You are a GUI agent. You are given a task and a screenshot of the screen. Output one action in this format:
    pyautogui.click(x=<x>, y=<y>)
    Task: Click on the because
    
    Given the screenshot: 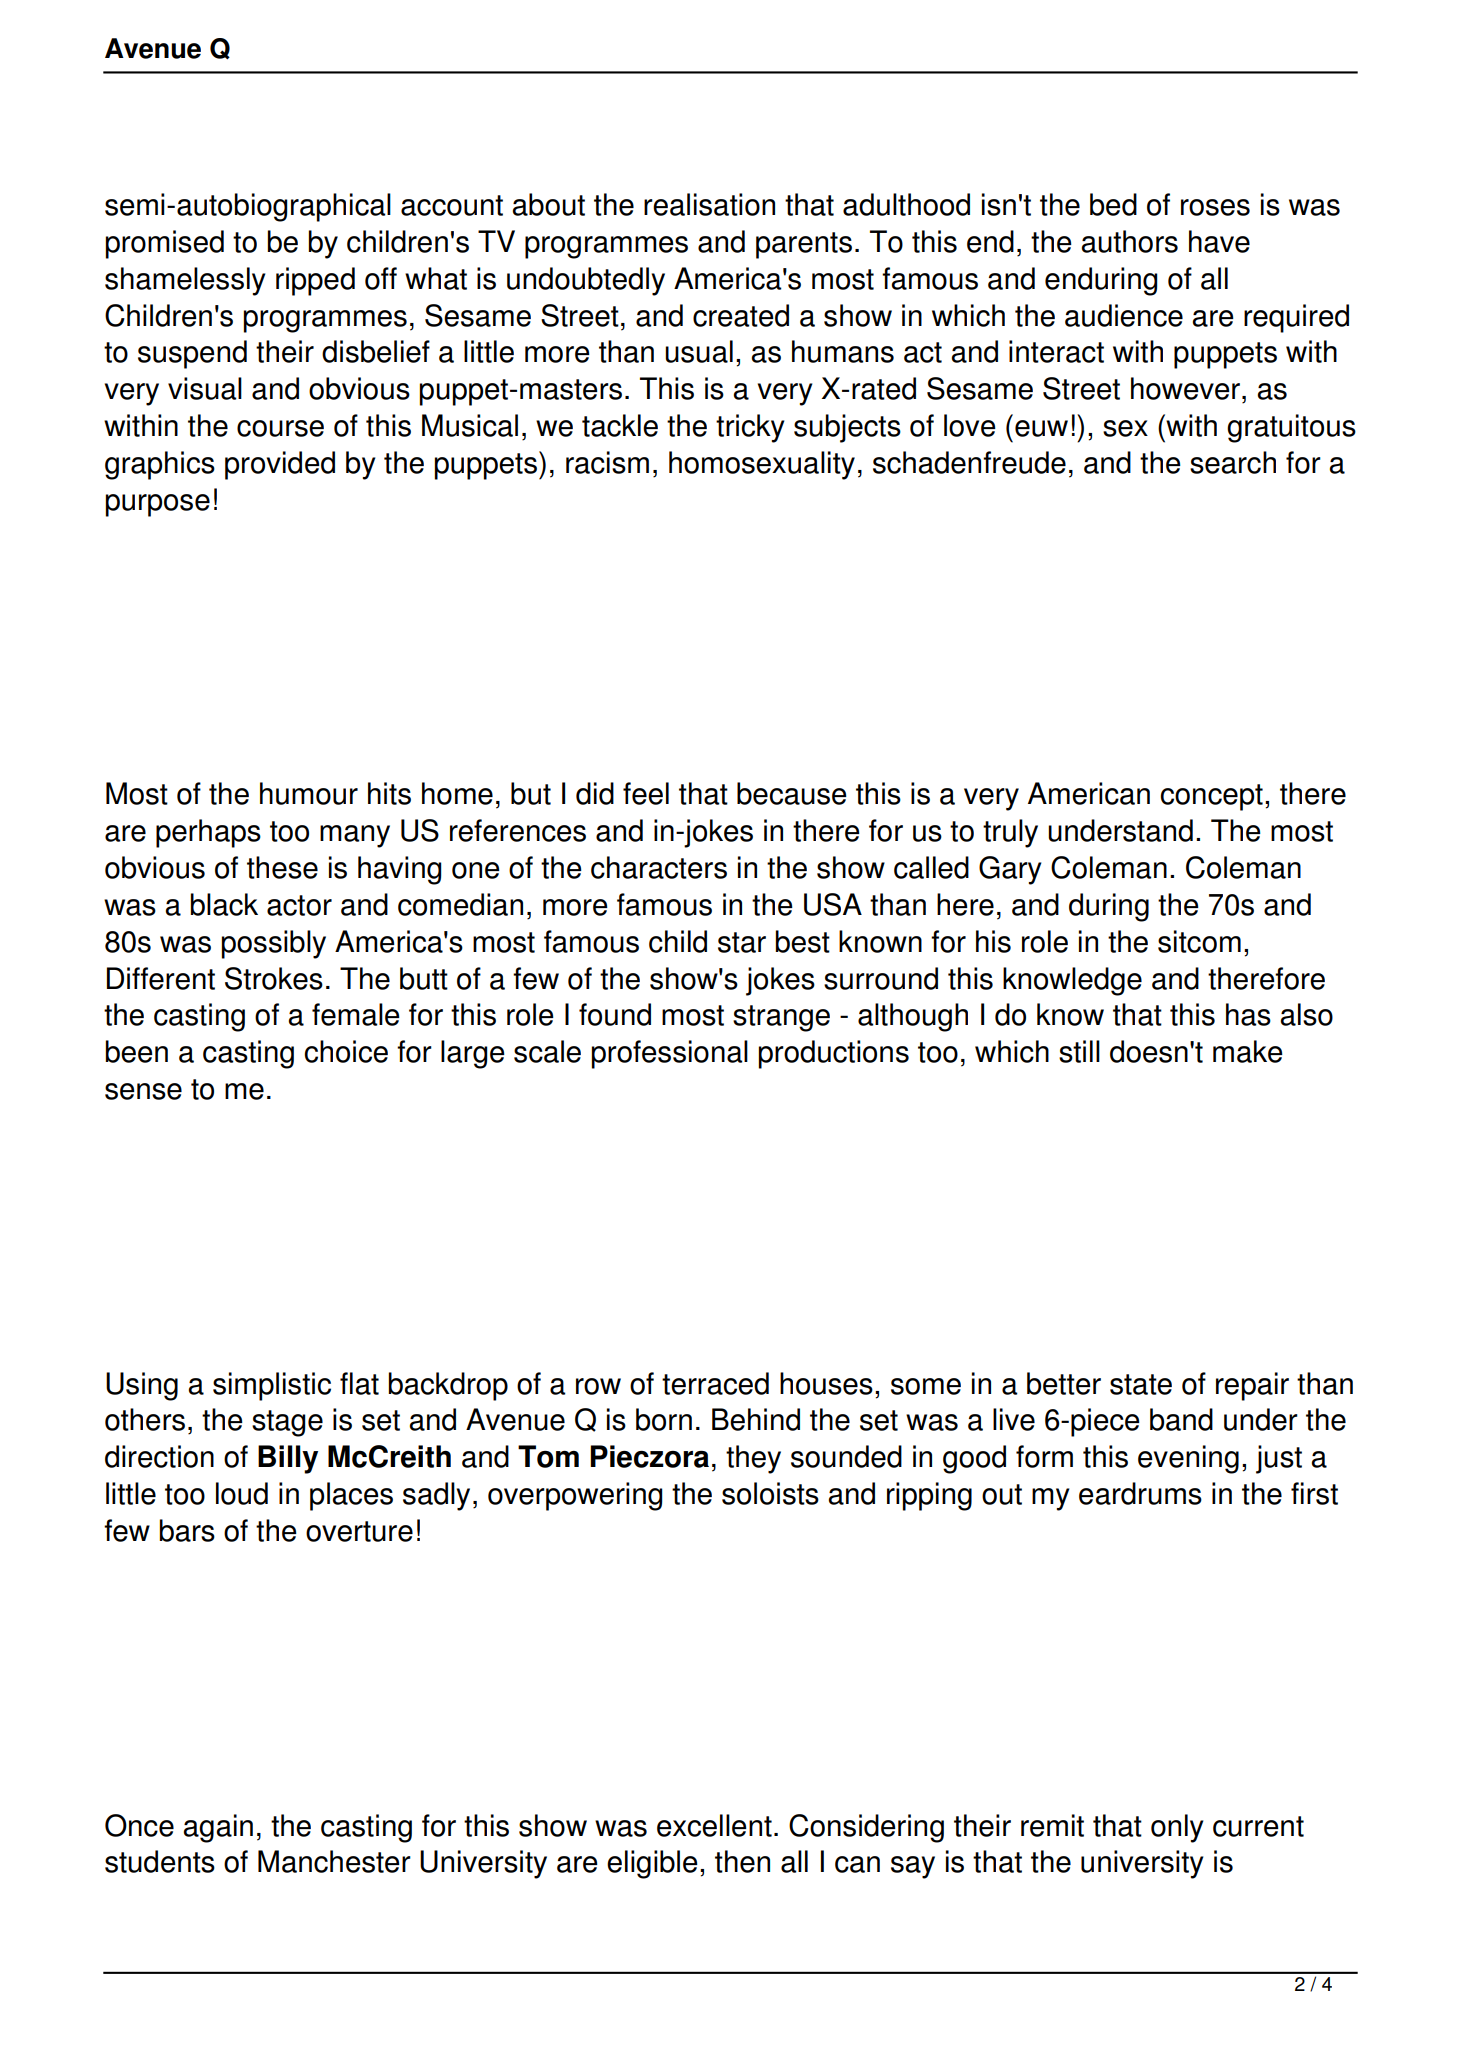 What is the action you would take?
    pyautogui.click(x=792, y=793)
